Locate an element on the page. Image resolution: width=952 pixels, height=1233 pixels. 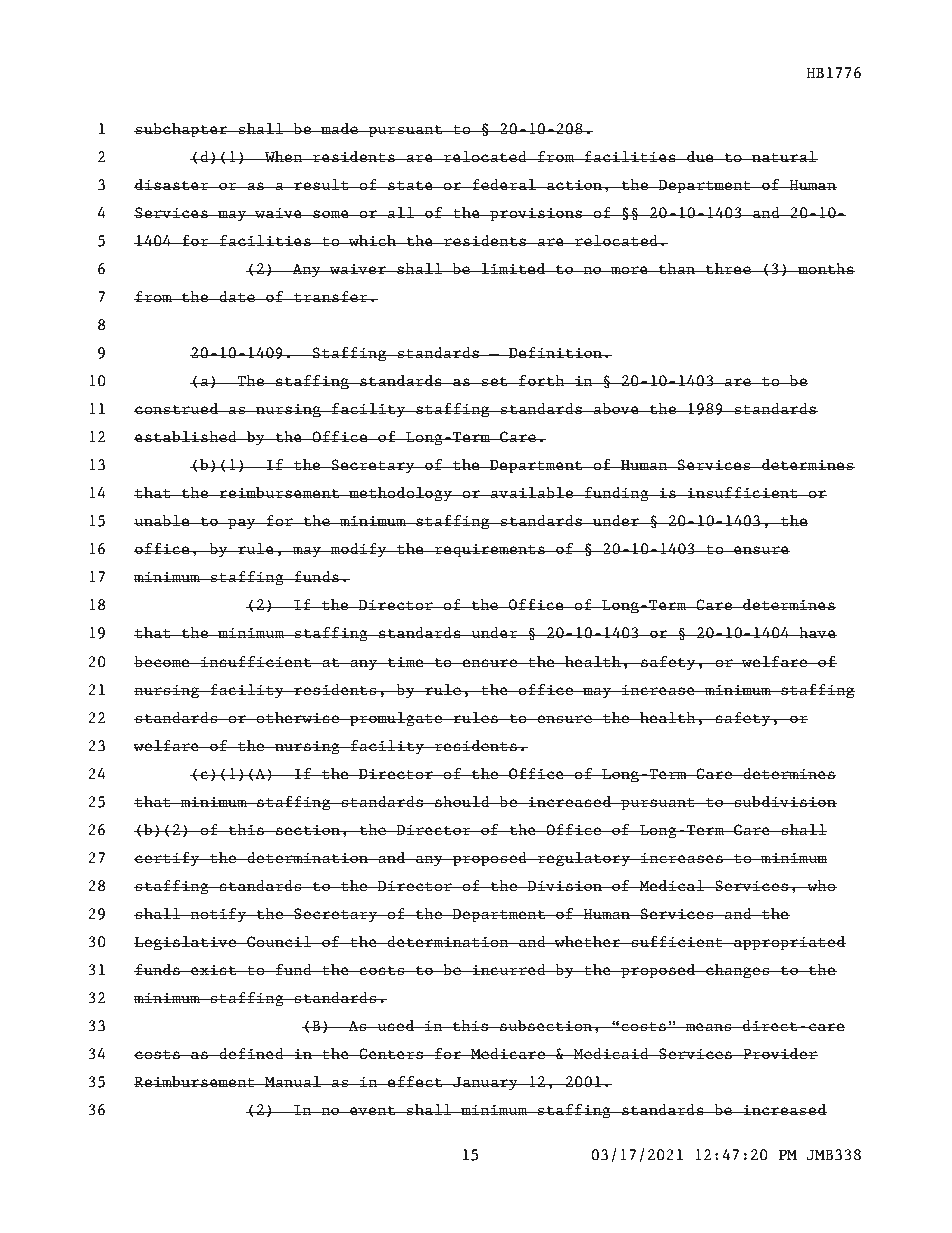
should is located at coordinates (462, 802).
